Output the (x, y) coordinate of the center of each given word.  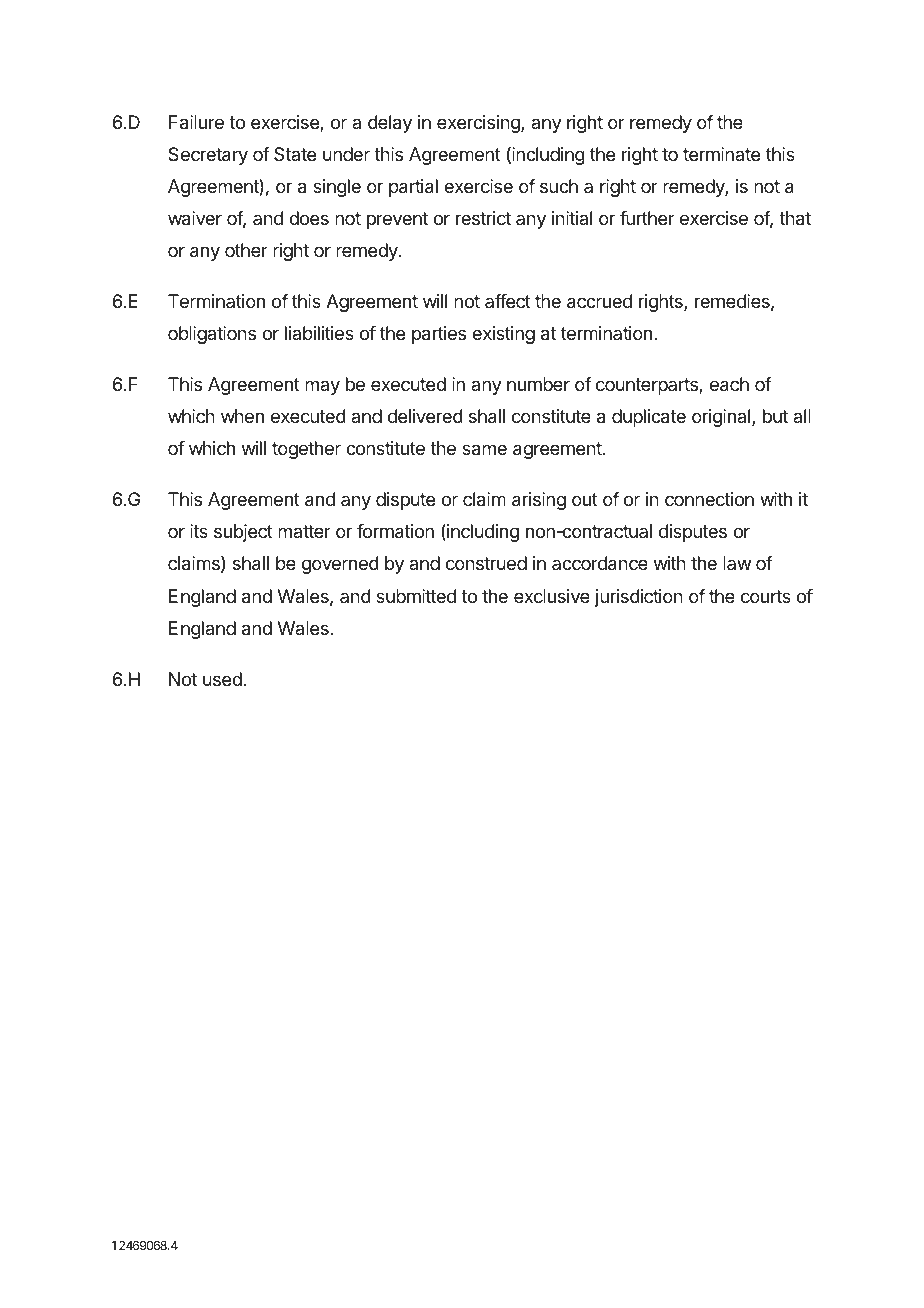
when (242, 416)
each (729, 384)
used (223, 679)
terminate (721, 154)
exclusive (552, 596)
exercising (479, 124)
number (538, 384)
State (295, 154)
